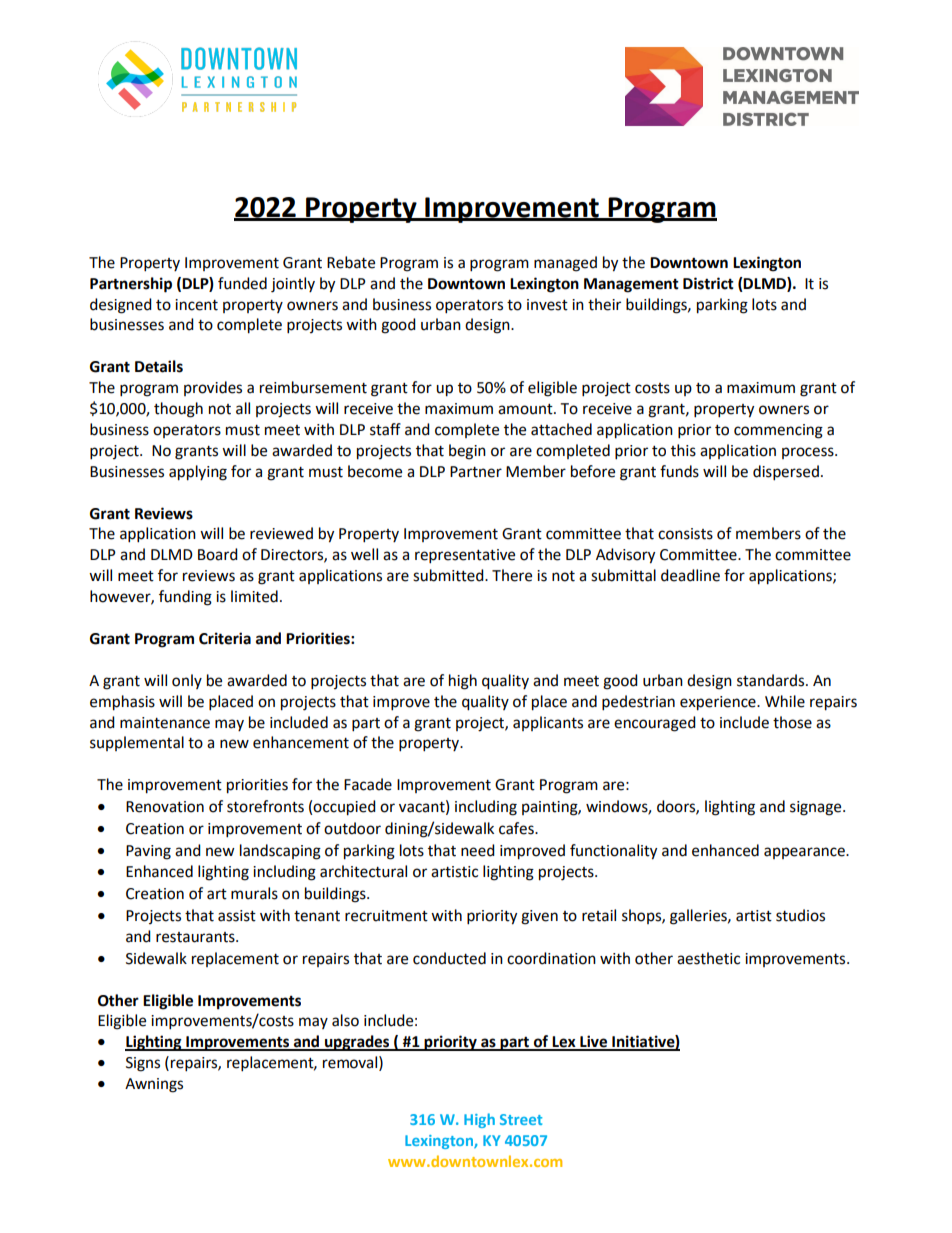  Describe the element at coordinates (254, 893) in the document. I see `murals` at that location.
